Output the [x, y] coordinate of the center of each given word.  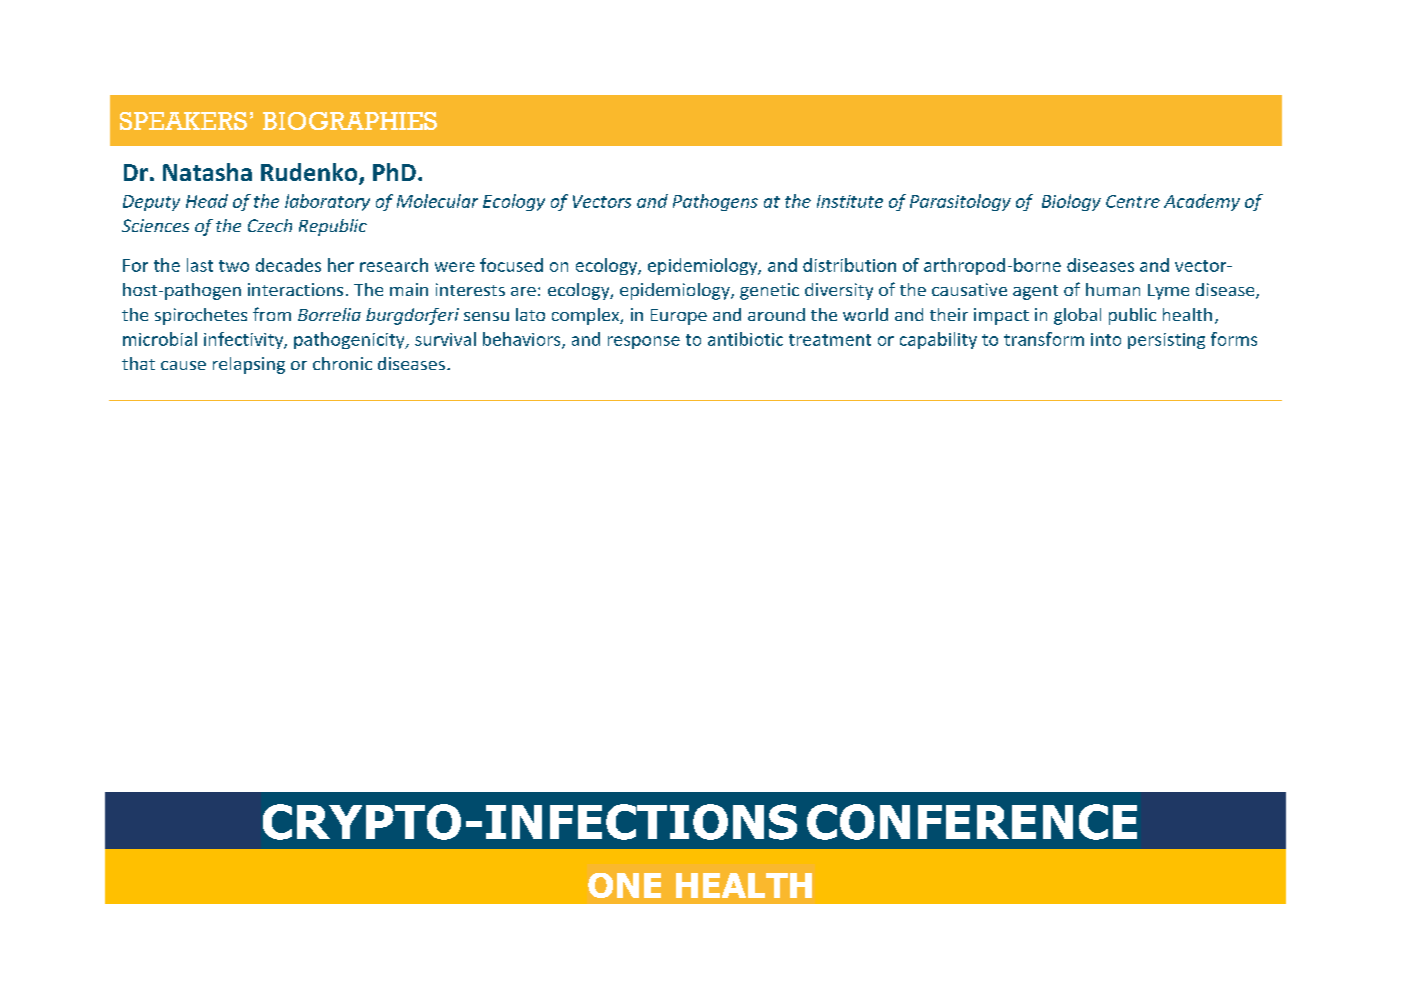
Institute [850, 201]
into [1106, 339]
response [644, 342]
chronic [342, 363]
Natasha [207, 172]
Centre [1133, 201]
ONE [624, 885]
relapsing [249, 365]
